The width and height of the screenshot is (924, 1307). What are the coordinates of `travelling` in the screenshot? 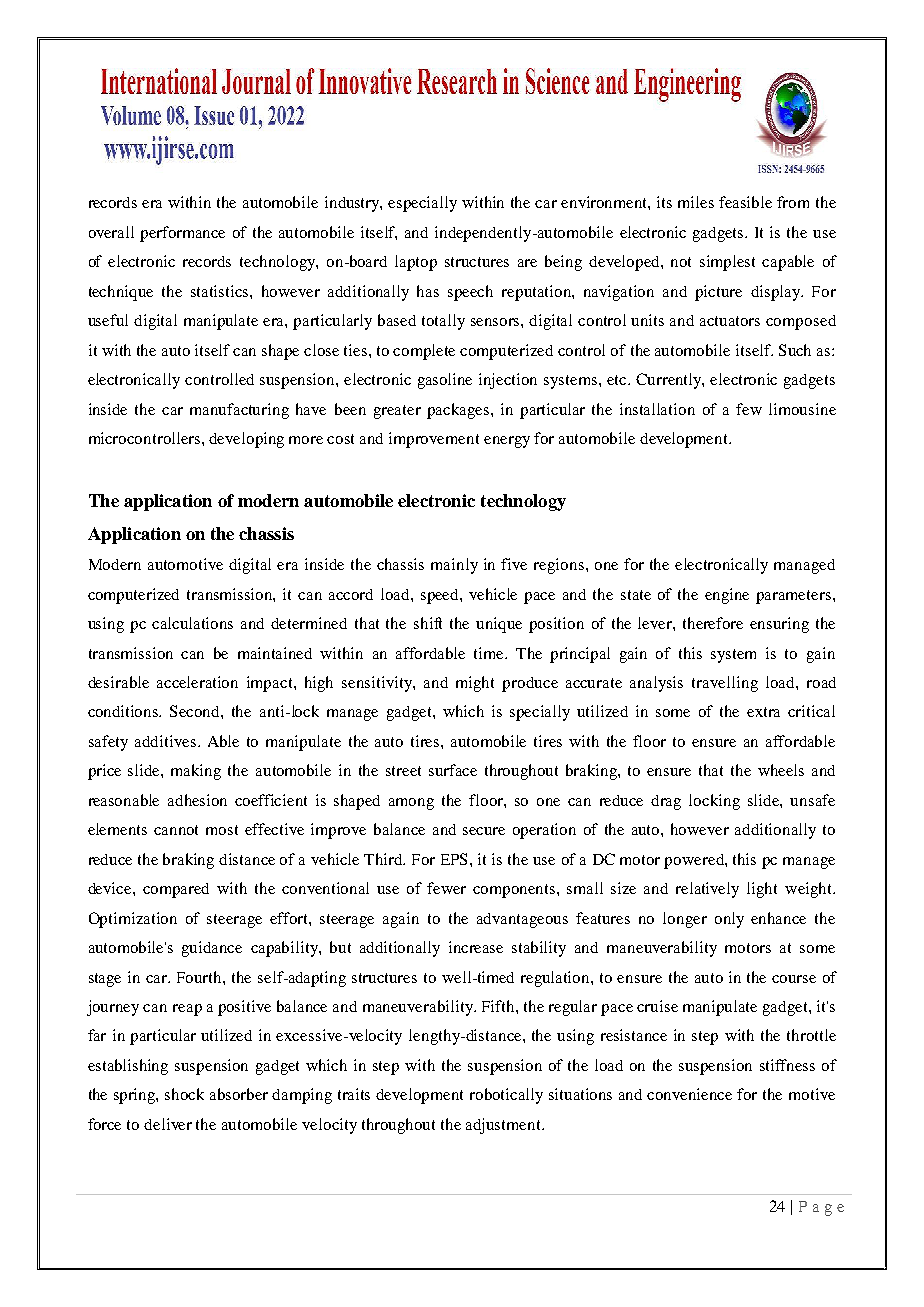 It's located at (725, 684).
